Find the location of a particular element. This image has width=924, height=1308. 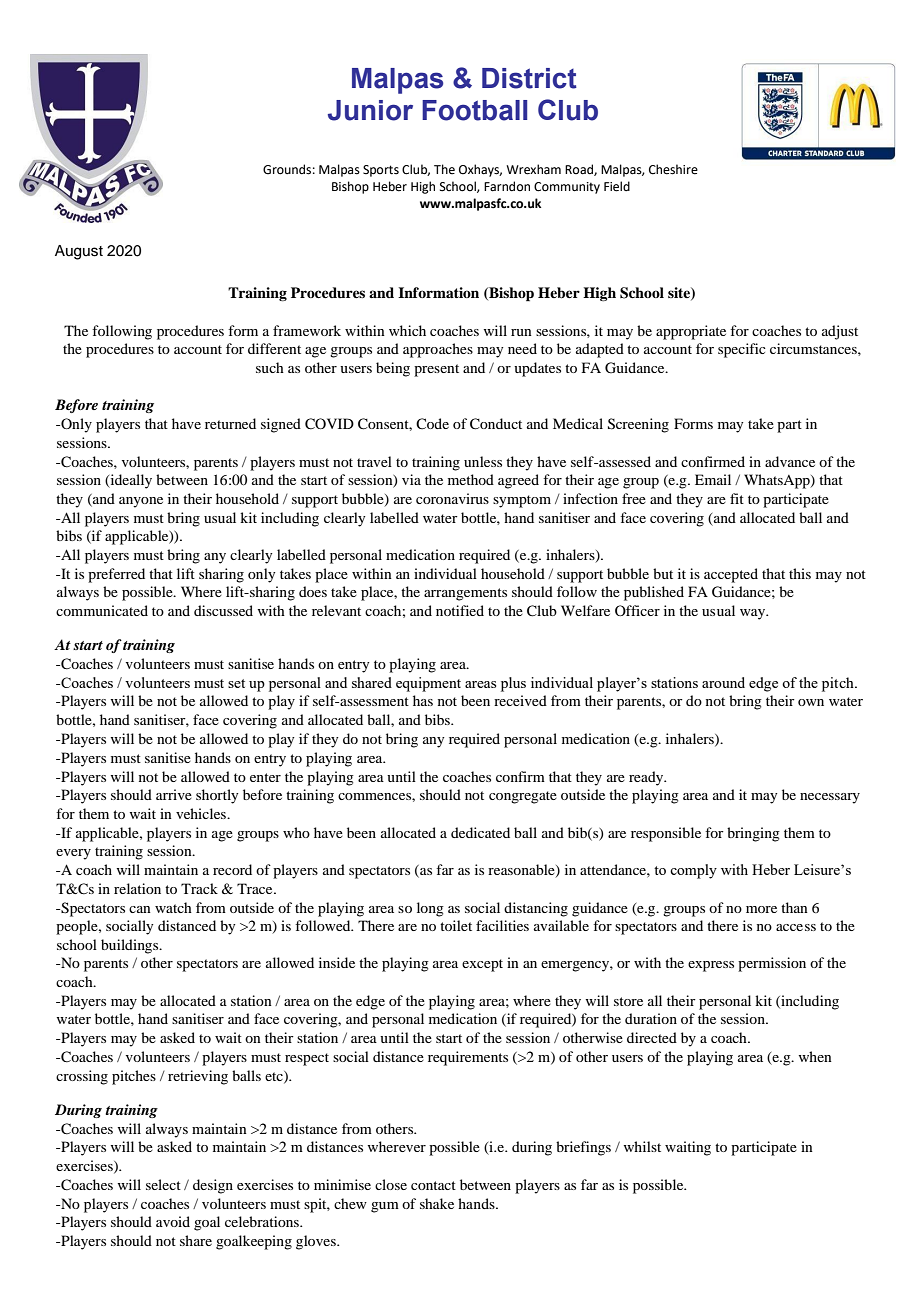

shake is located at coordinates (437, 1203).
